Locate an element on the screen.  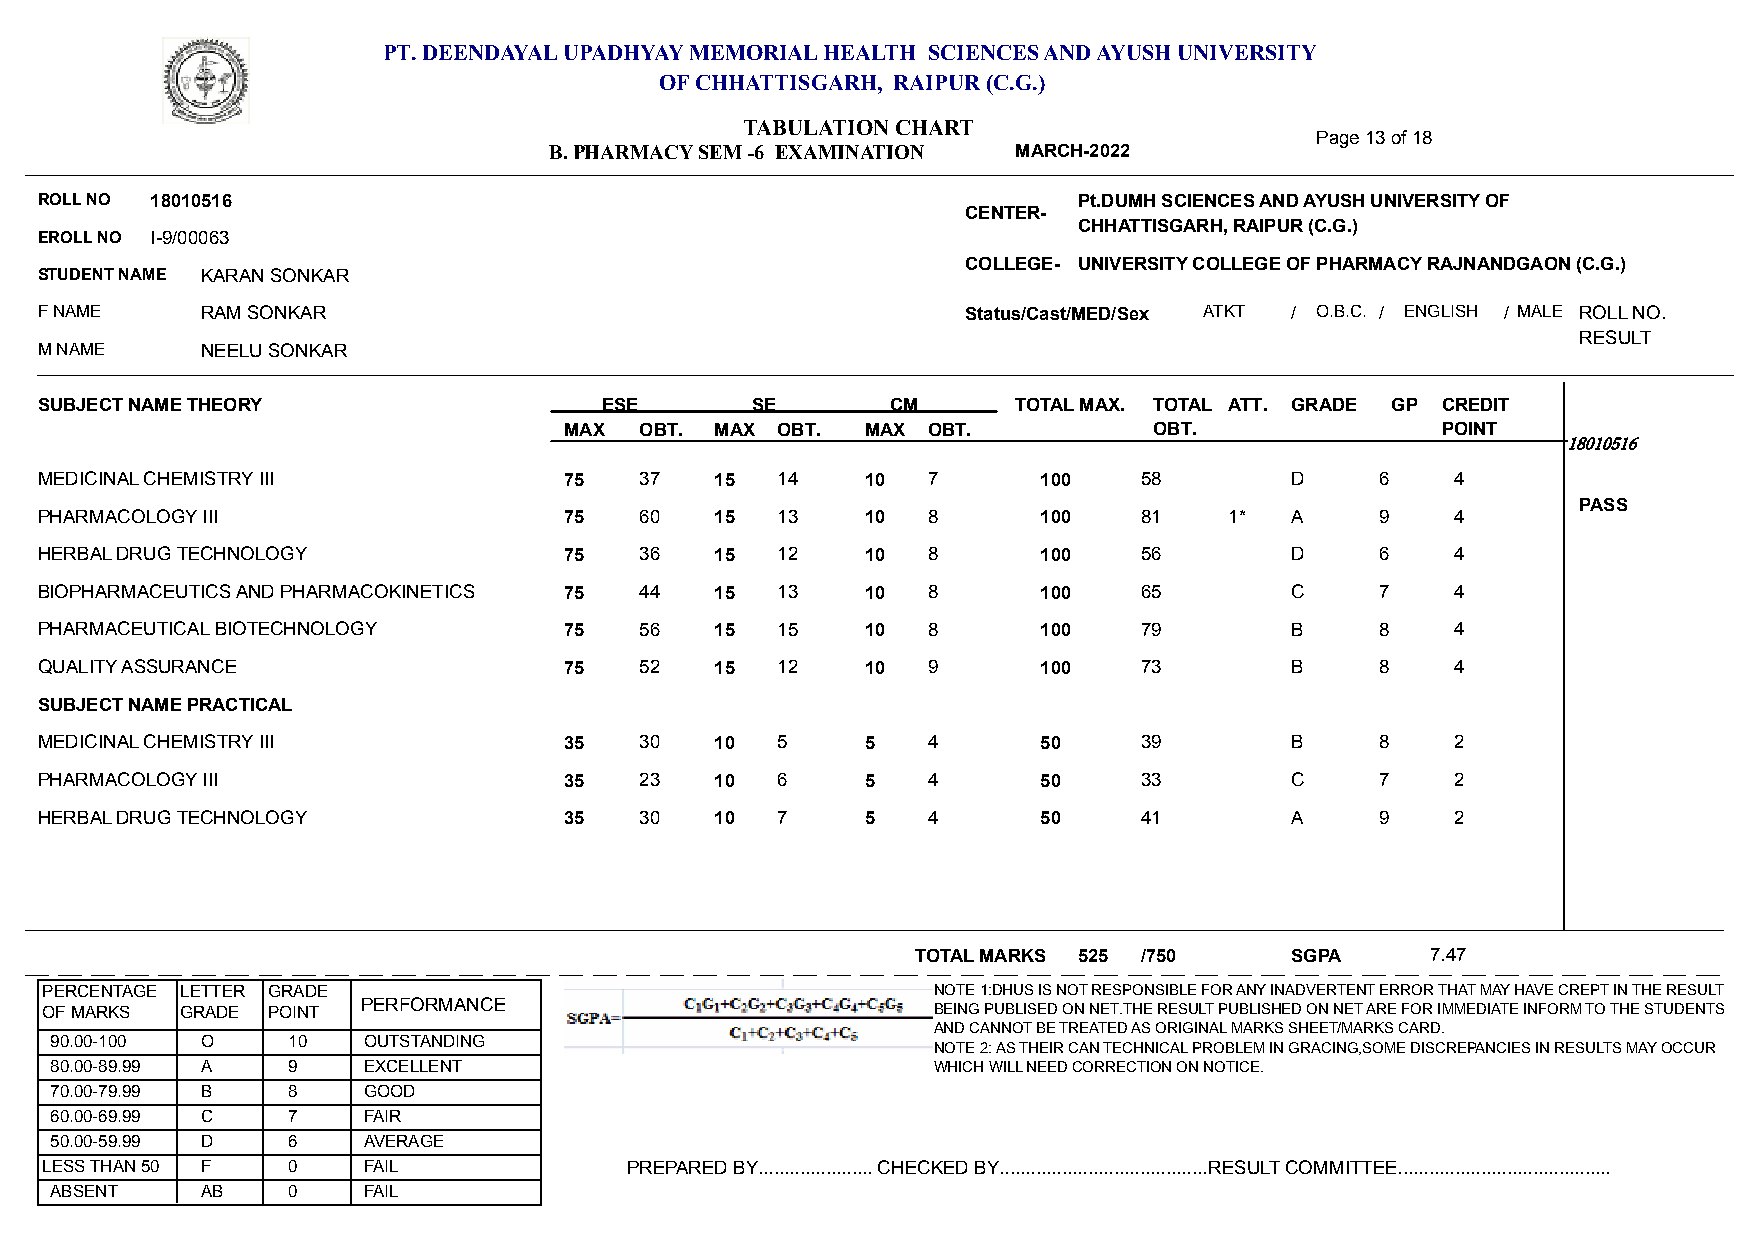
CHECKED is located at coordinates (922, 1167).
